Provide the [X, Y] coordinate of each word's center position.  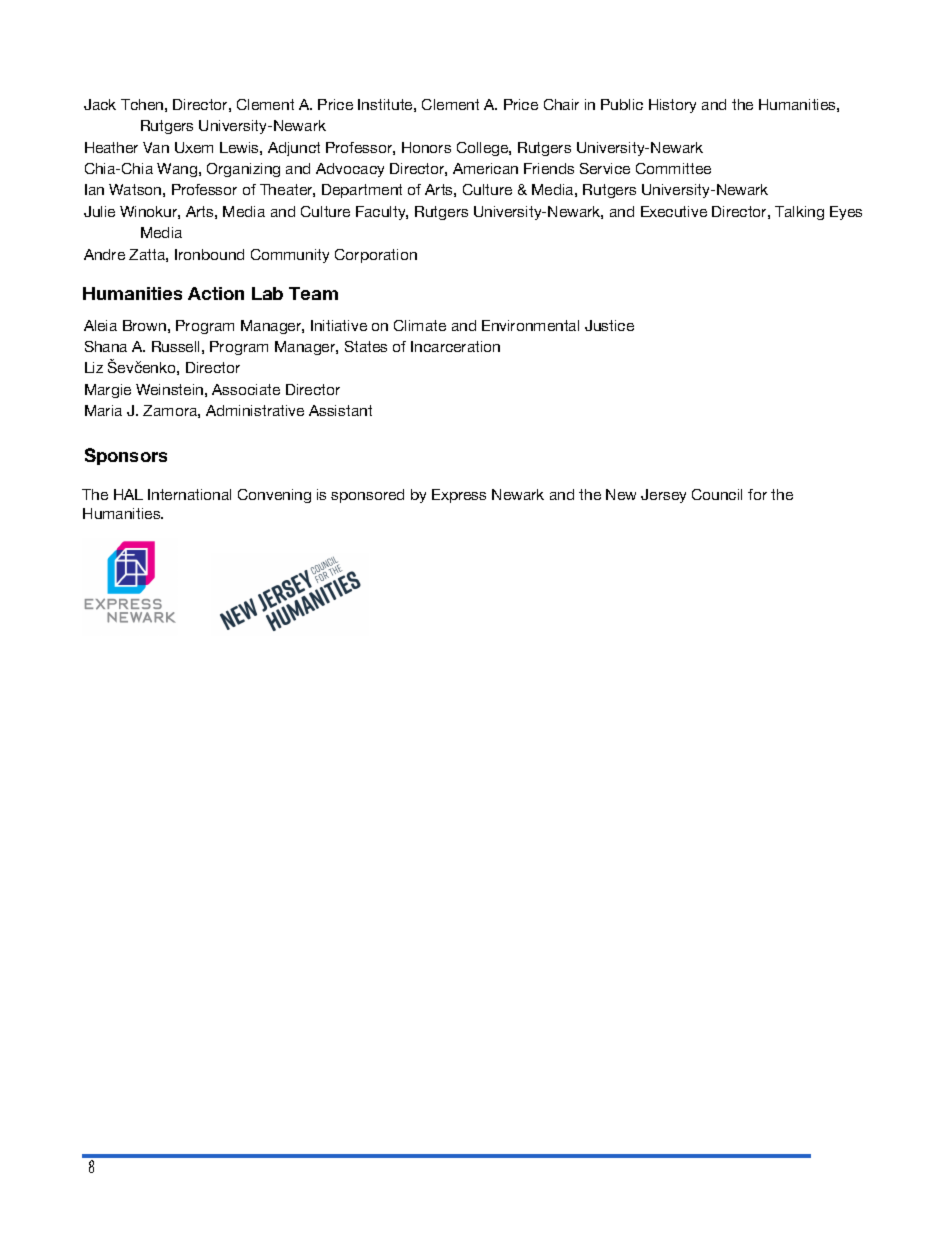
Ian [94, 189]
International [189, 494]
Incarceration [455, 346]
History [672, 106]
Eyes [846, 213]
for [757, 494]
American [485, 168]
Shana [106, 346]
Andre [104, 254]
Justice [609, 325]
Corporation [376, 256]
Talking [799, 213]
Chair [561, 104]
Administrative [255, 410]
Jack [100, 104]
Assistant [340, 410]
